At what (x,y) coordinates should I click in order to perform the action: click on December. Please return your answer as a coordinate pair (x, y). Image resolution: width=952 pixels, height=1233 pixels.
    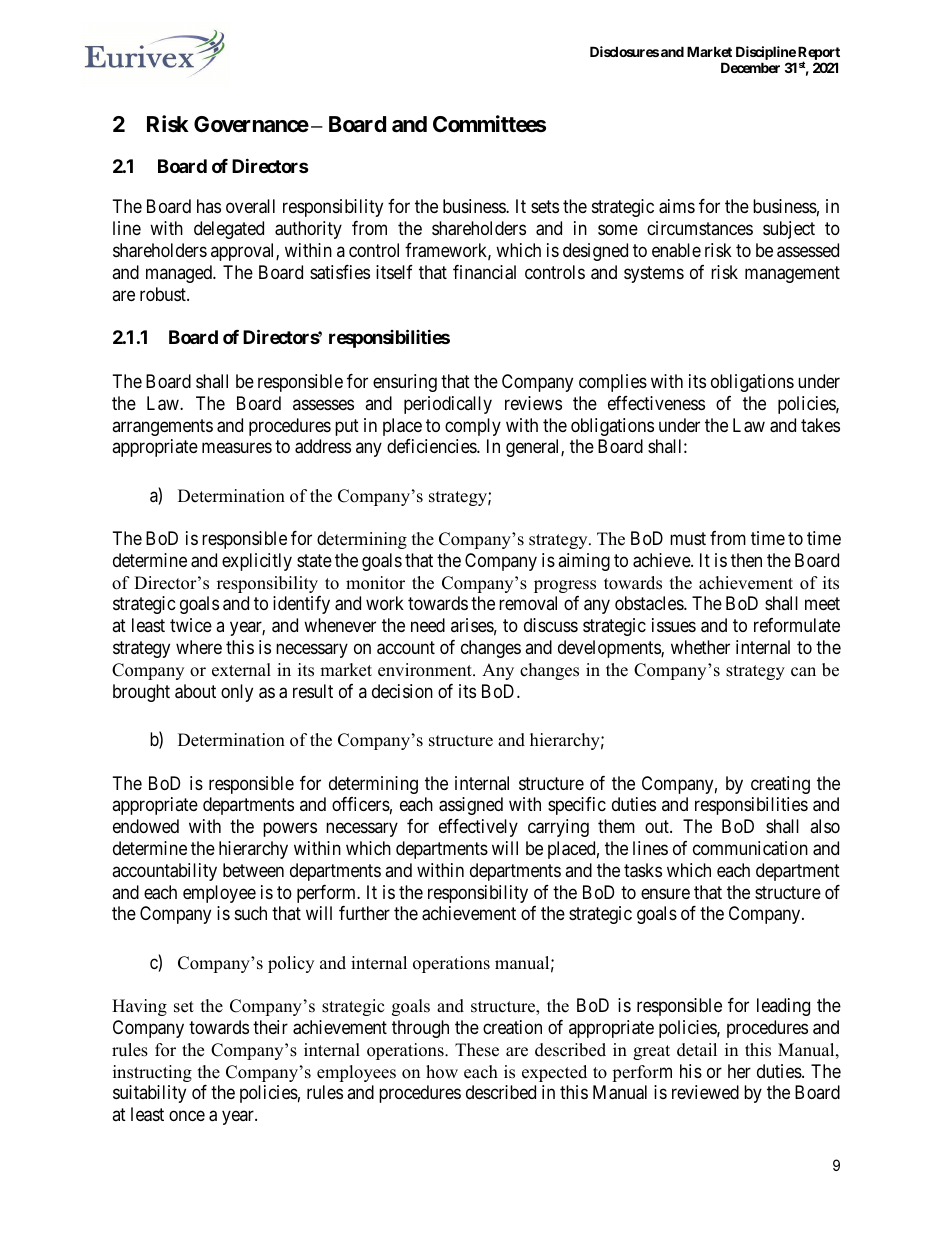
    Looking at the image, I should click on (750, 67).
